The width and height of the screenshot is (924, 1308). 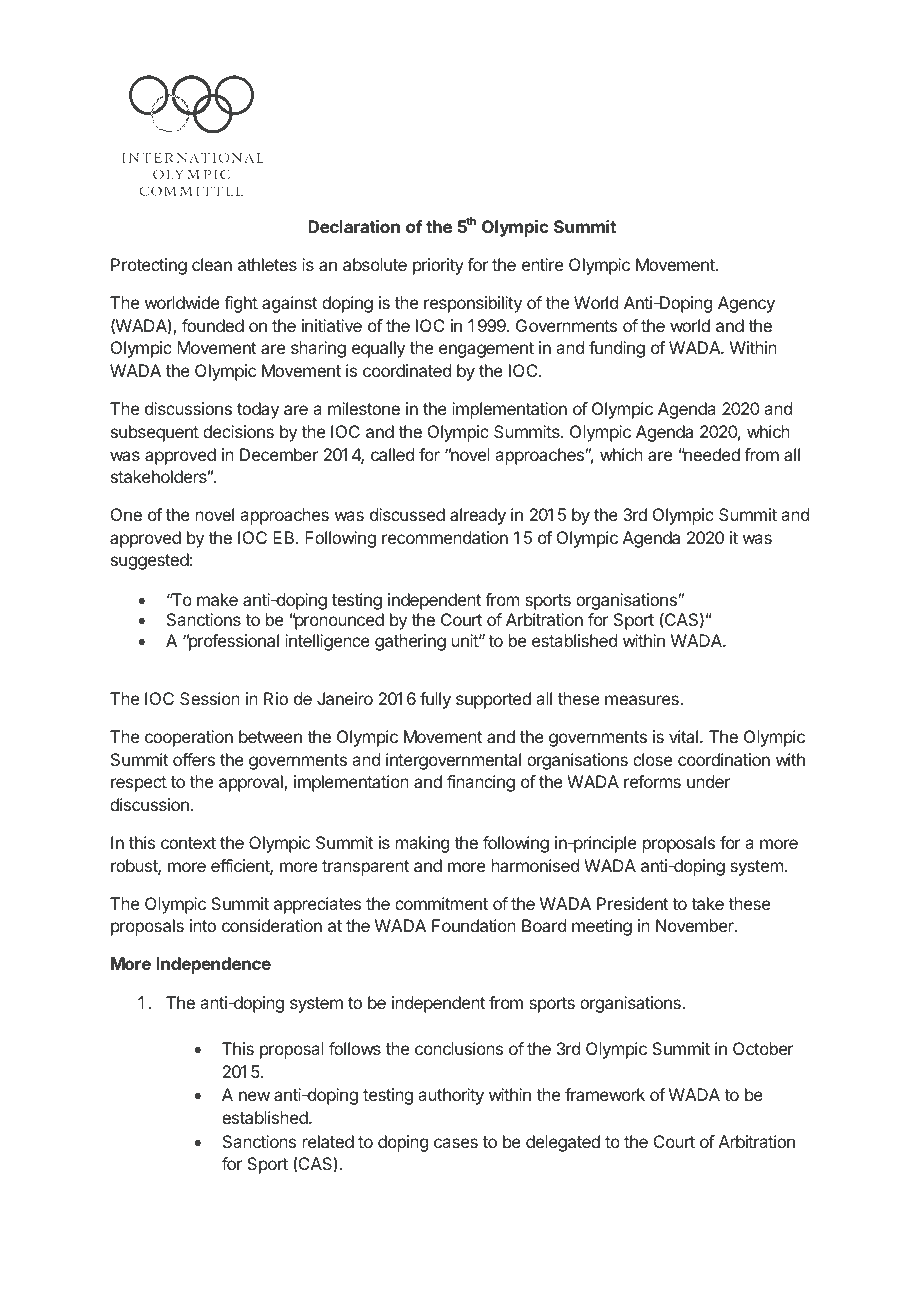 What do you see at coordinates (210, 698) in the screenshot?
I see `Session` at bounding box center [210, 698].
